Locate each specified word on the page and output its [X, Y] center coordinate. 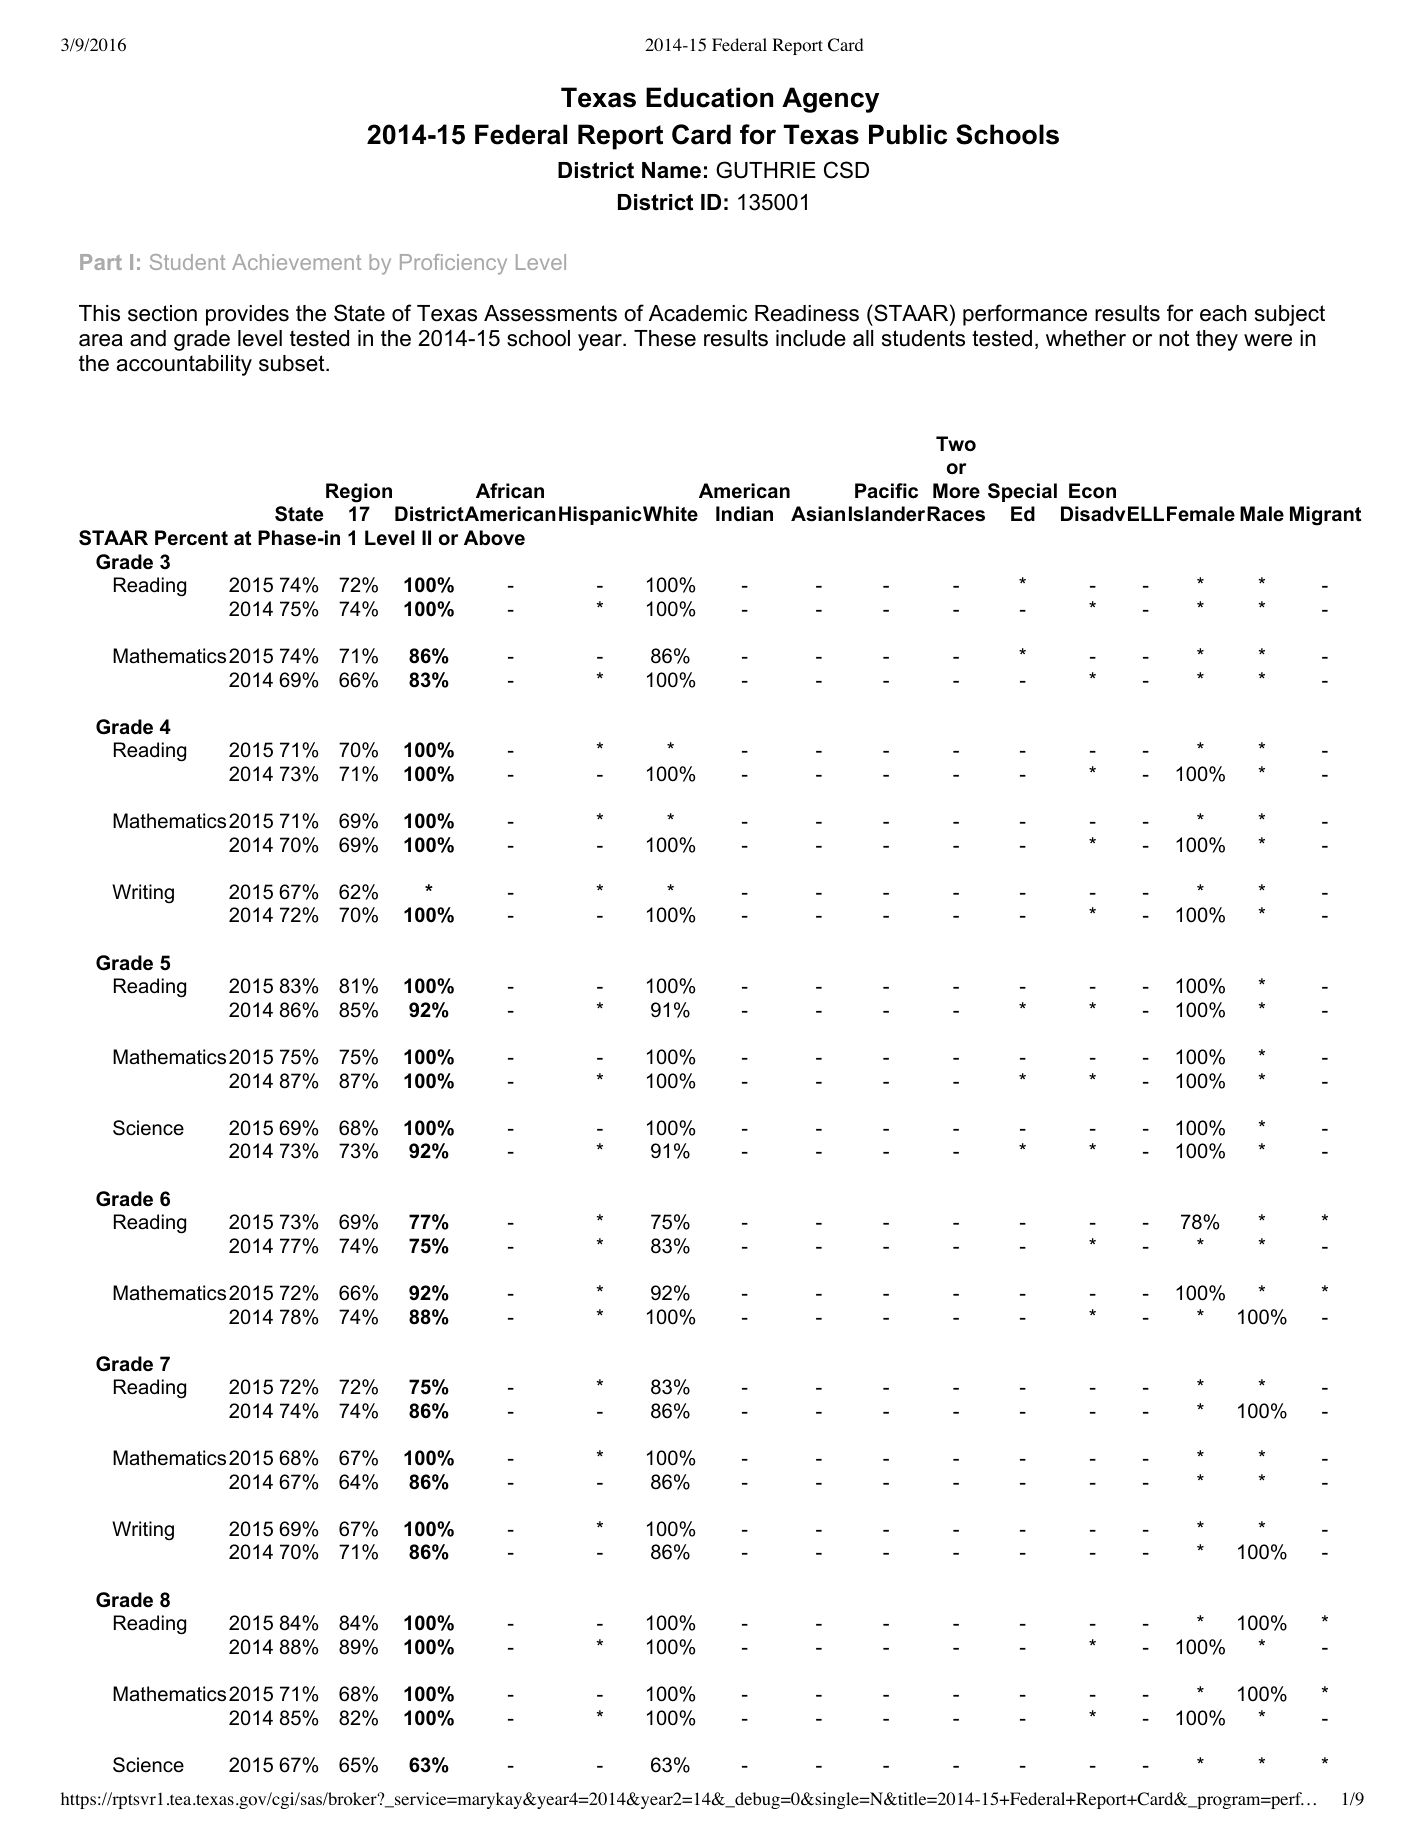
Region [359, 493]
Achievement [296, 262]
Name [671, 170]
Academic [698, 313]
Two [956, 444]
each [1223, 313]
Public [908, 134]
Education [709, 97]
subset [293, 363]
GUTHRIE [766, 170]
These [665, 338]
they [1217, 340]
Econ [1092, 491]
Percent [191, 538]
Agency [830, 100]
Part [101, 262]
